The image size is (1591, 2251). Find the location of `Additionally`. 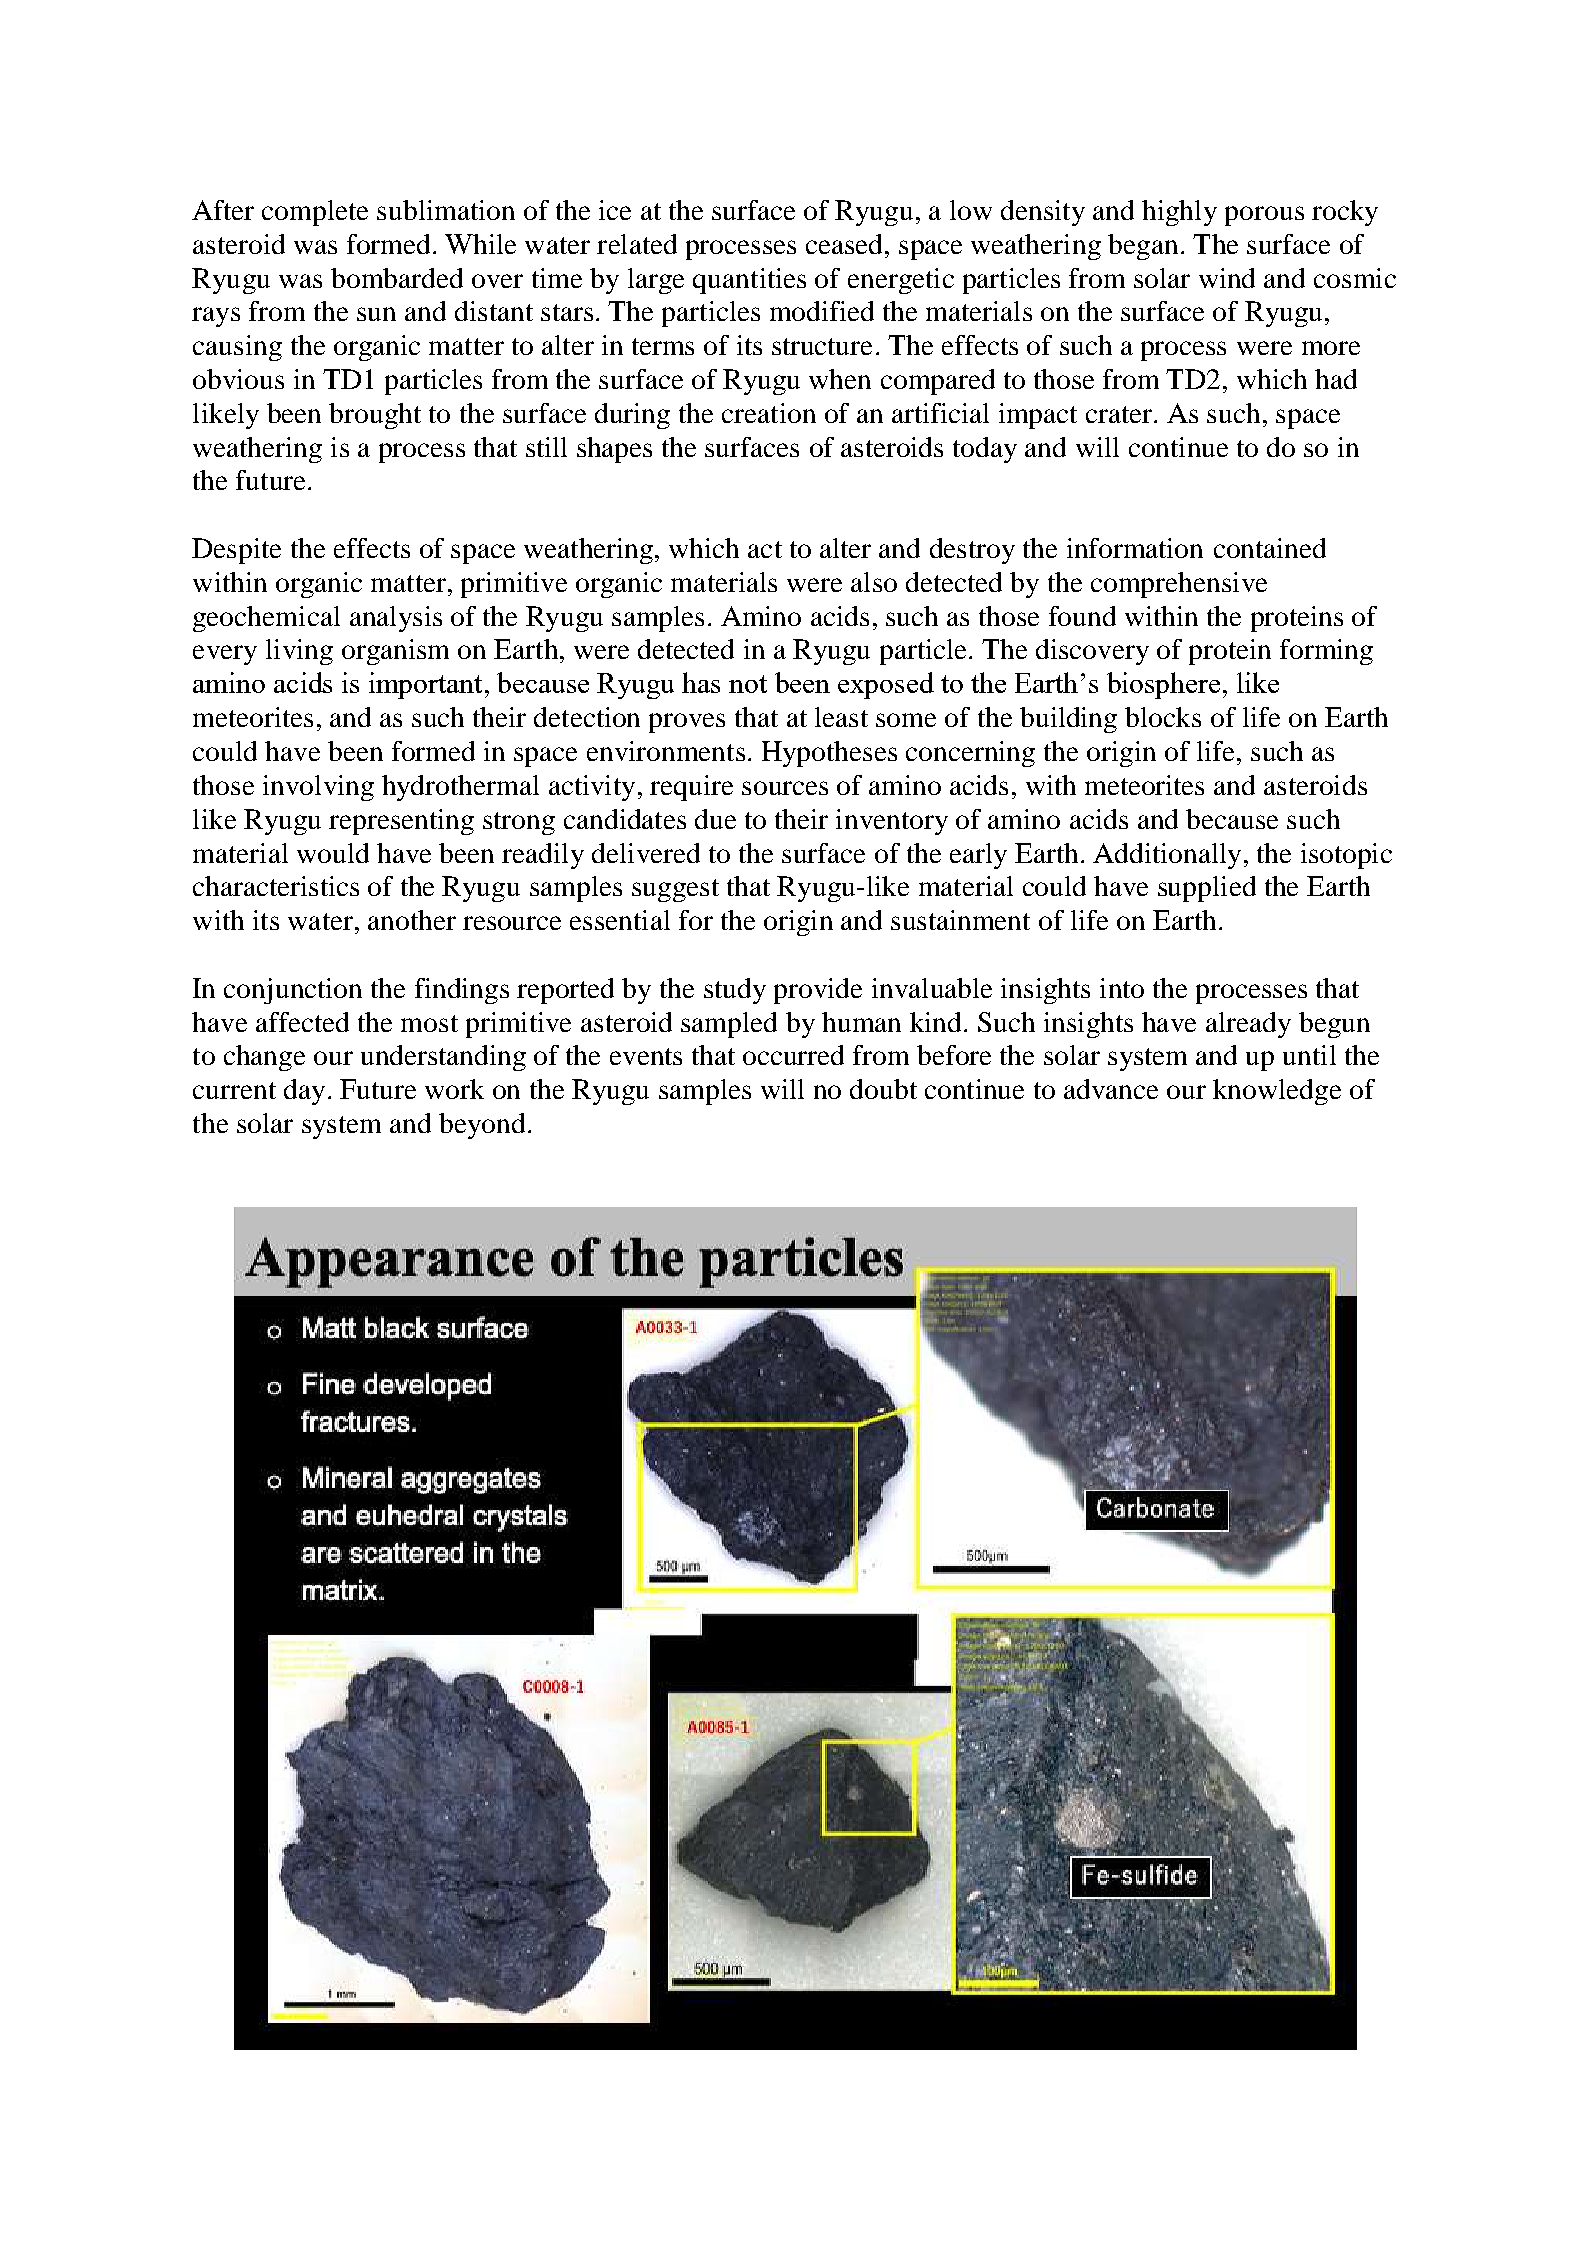

Additionally is located at coordinates (1167, 856).
